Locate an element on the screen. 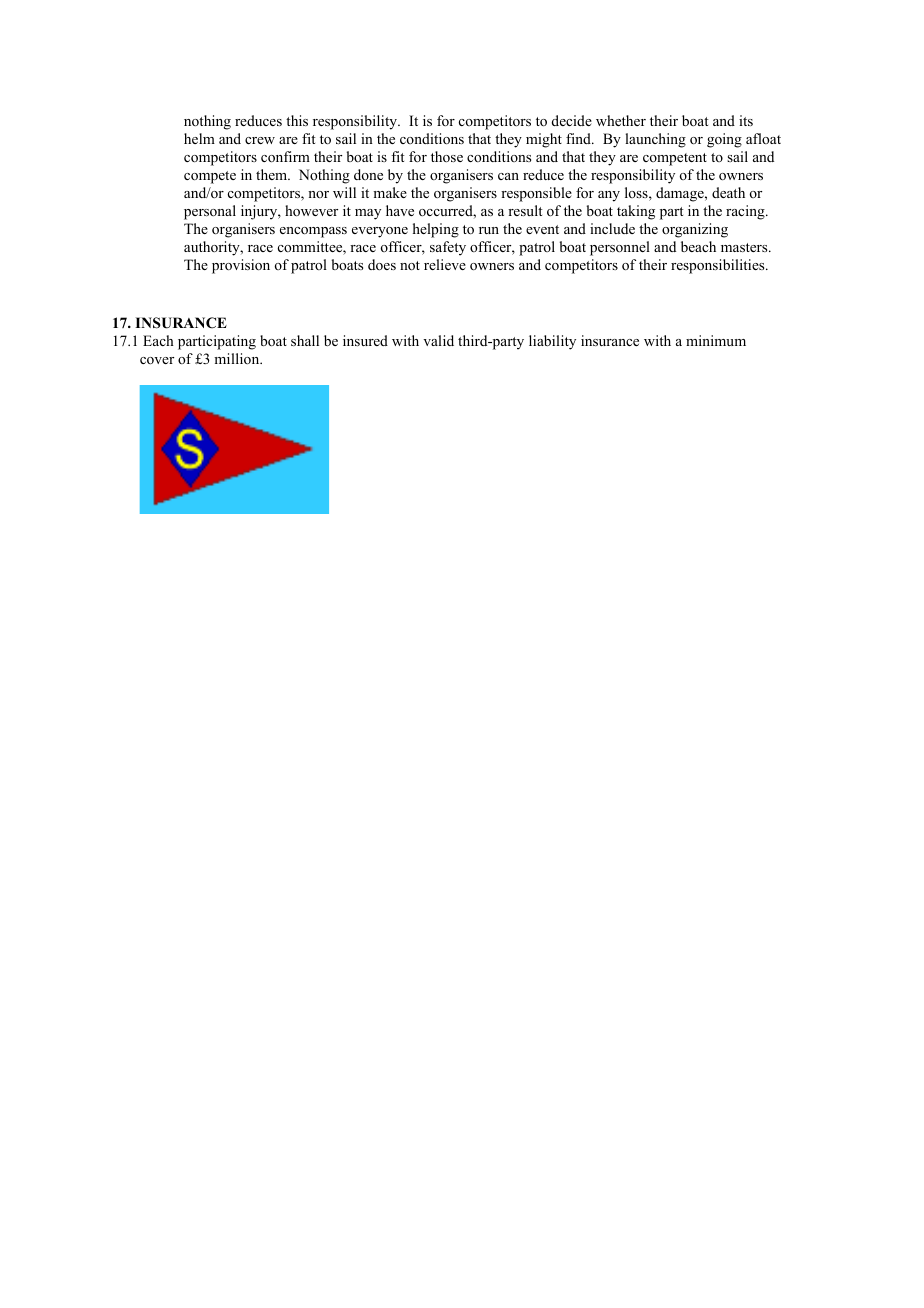 The width and height of the screenshot is (924, 1308). safety is located at coordinates (448, 248).
